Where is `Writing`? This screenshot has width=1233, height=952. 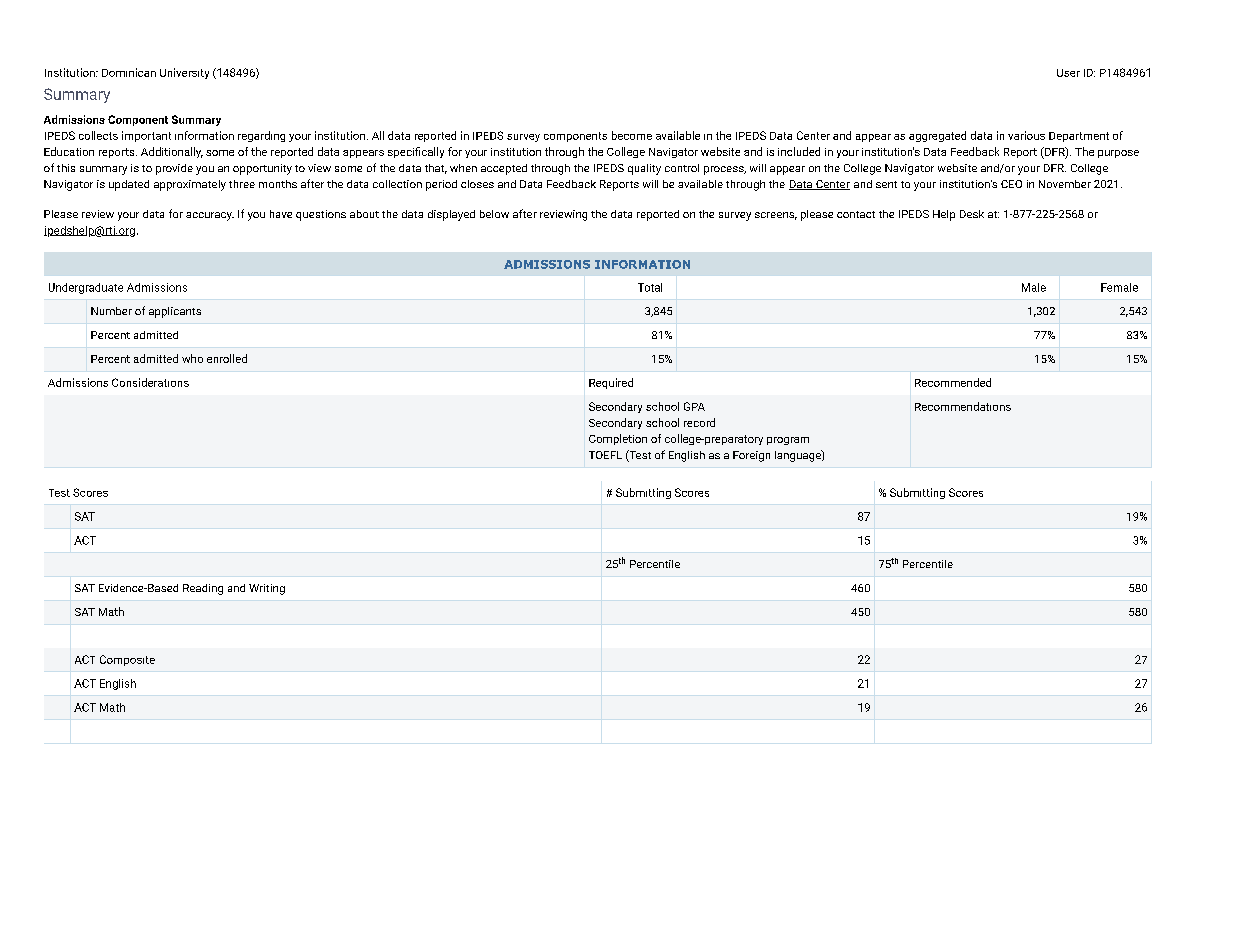 Writing is located at coordinates (267, 589).
